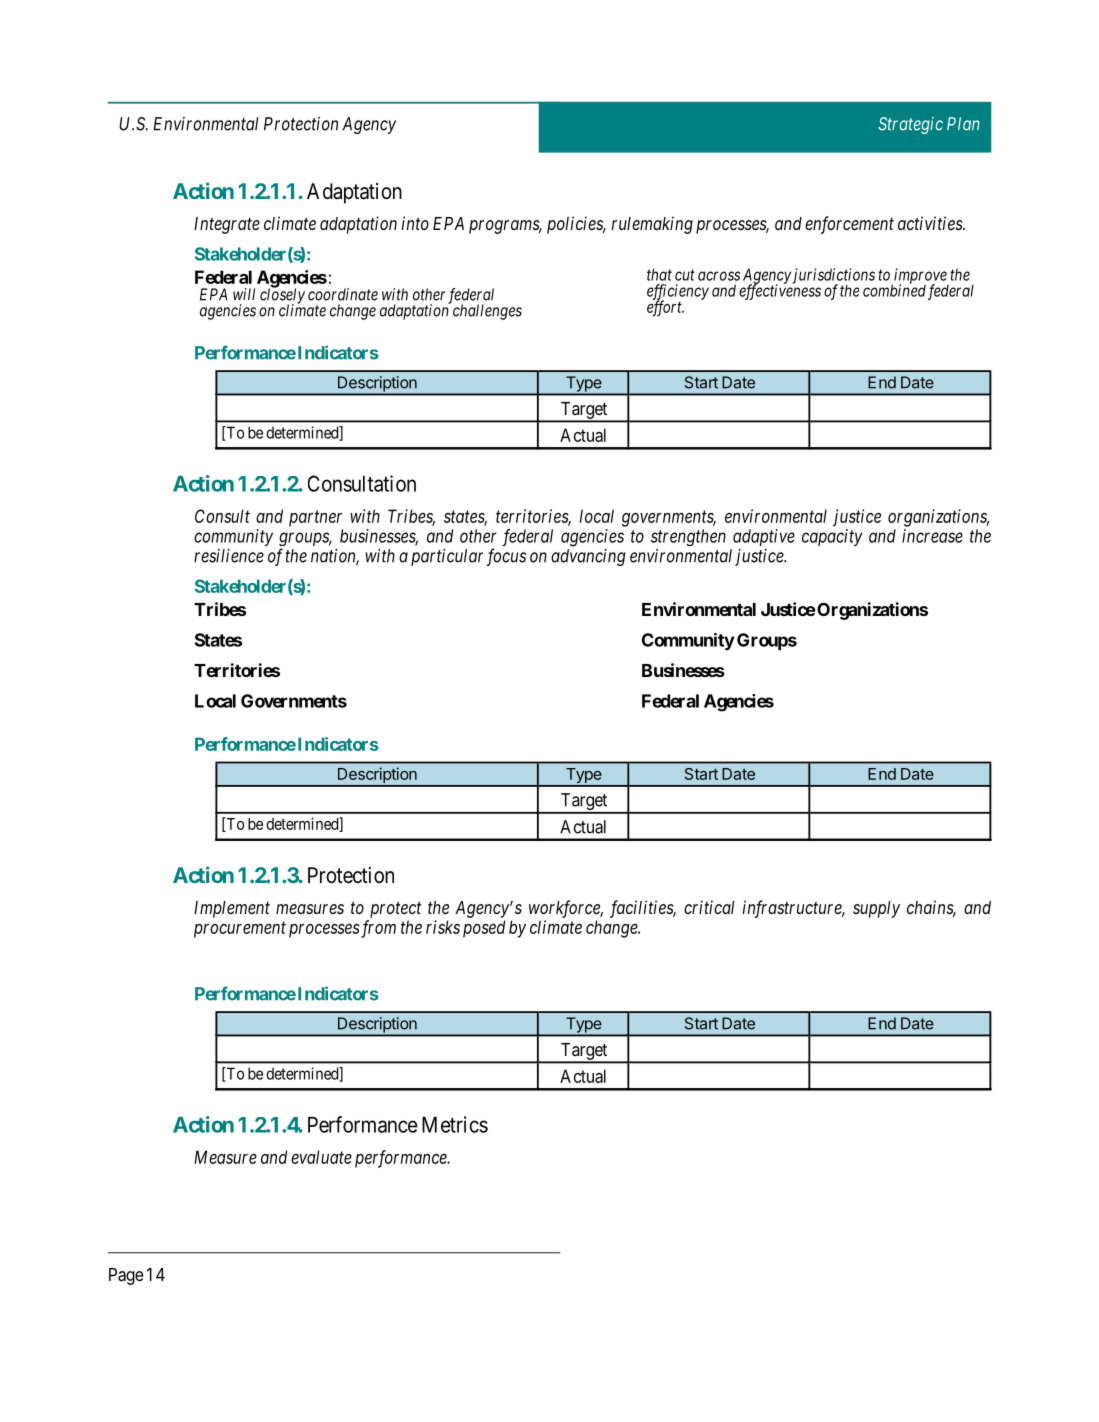  I want to click on focus, so click(506, 557).
